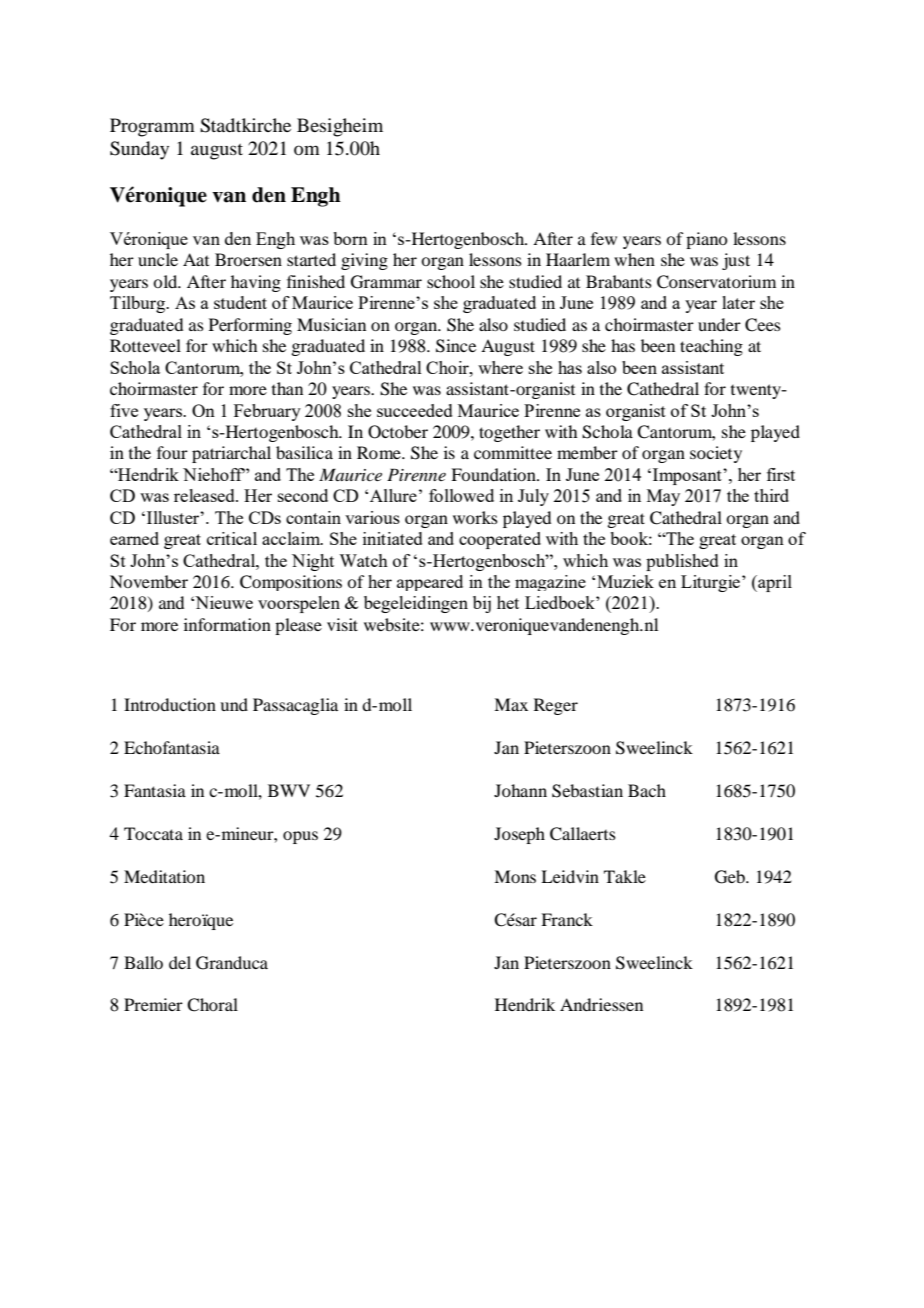 This screenshot has width=924, height=1308. Describe the element at coordinates (604, 238) in the screenshot. I see `few` at that location.
